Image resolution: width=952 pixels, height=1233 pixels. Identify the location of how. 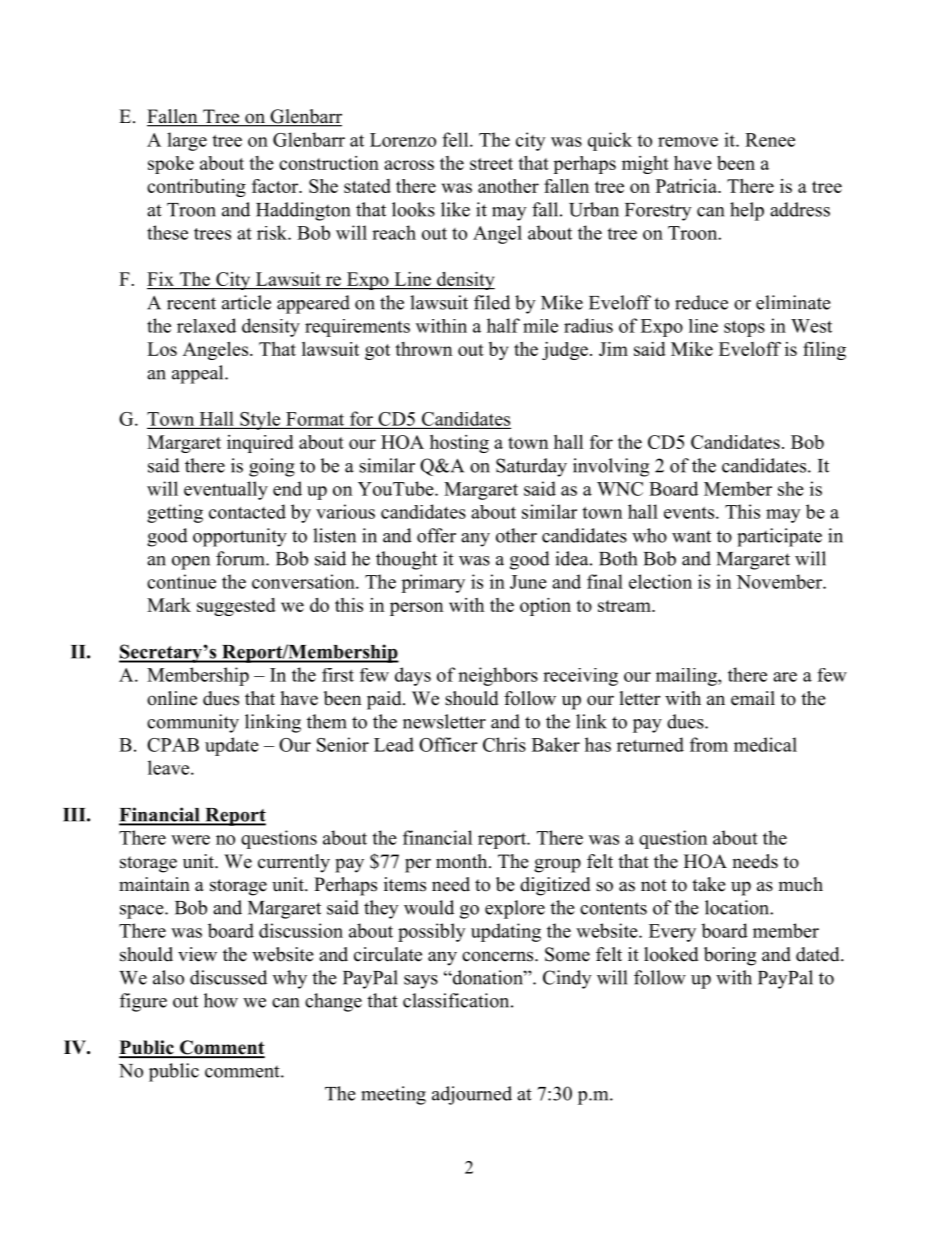
(221, 1000).
